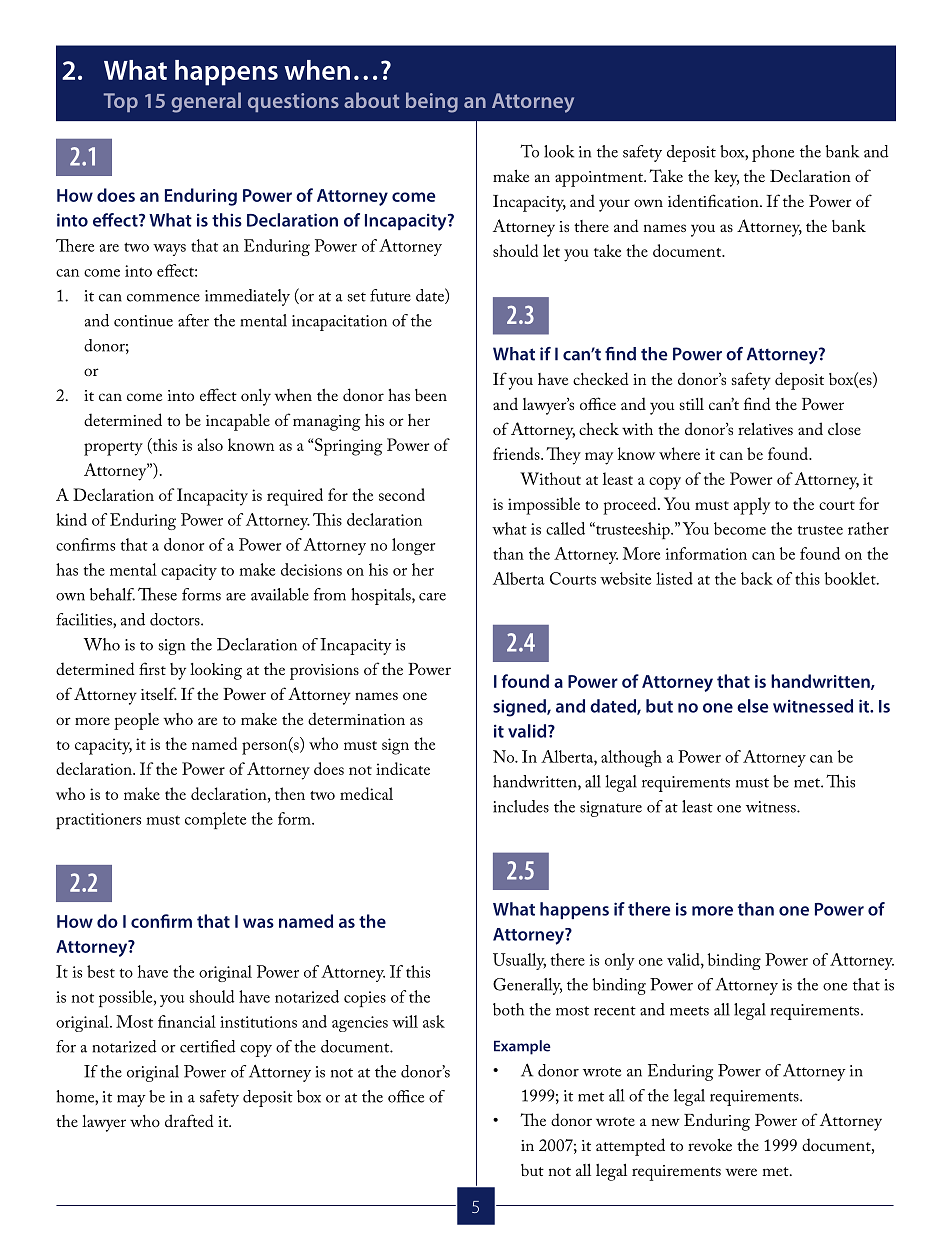 The height and width of the image is (1233, 952). What do you see at coordinates (189, 1120) in the image?
I see `drafted` at bounding box center [189, 1120].
